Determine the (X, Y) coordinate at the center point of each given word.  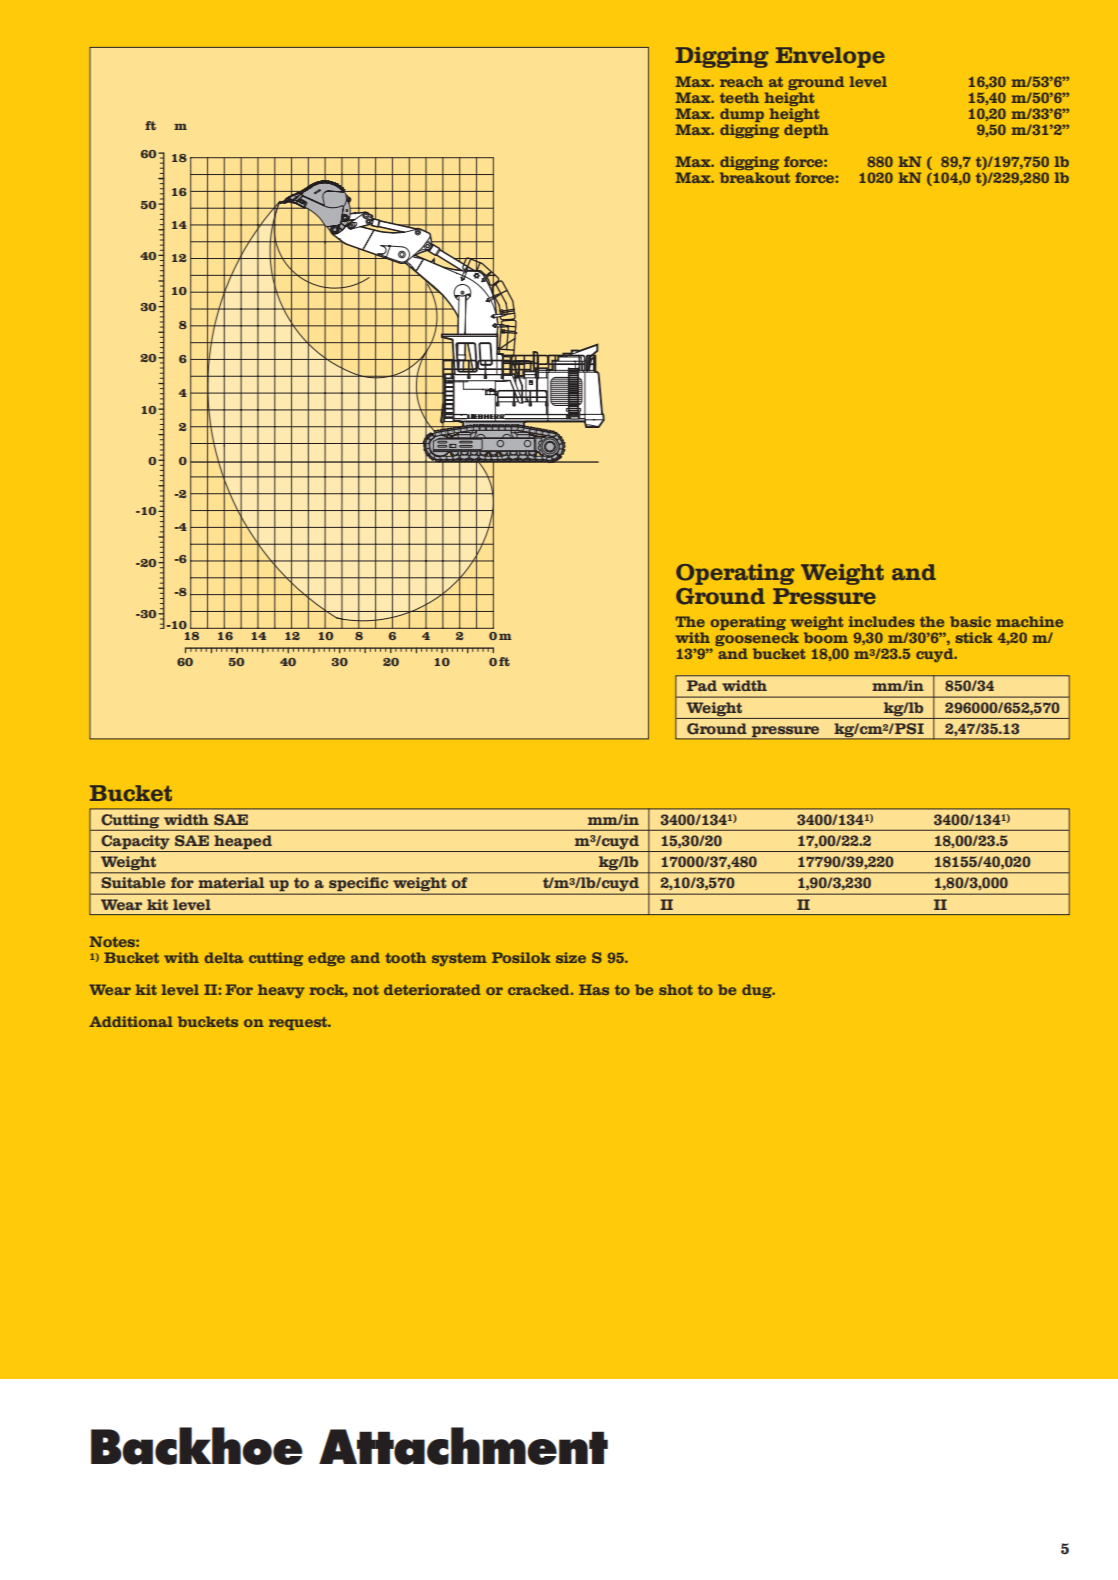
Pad (702, 685)
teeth (739, 97)
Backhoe (197, 1446)
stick (974, 637)
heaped (243, 842)
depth (806, 131)
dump (742, 116)
